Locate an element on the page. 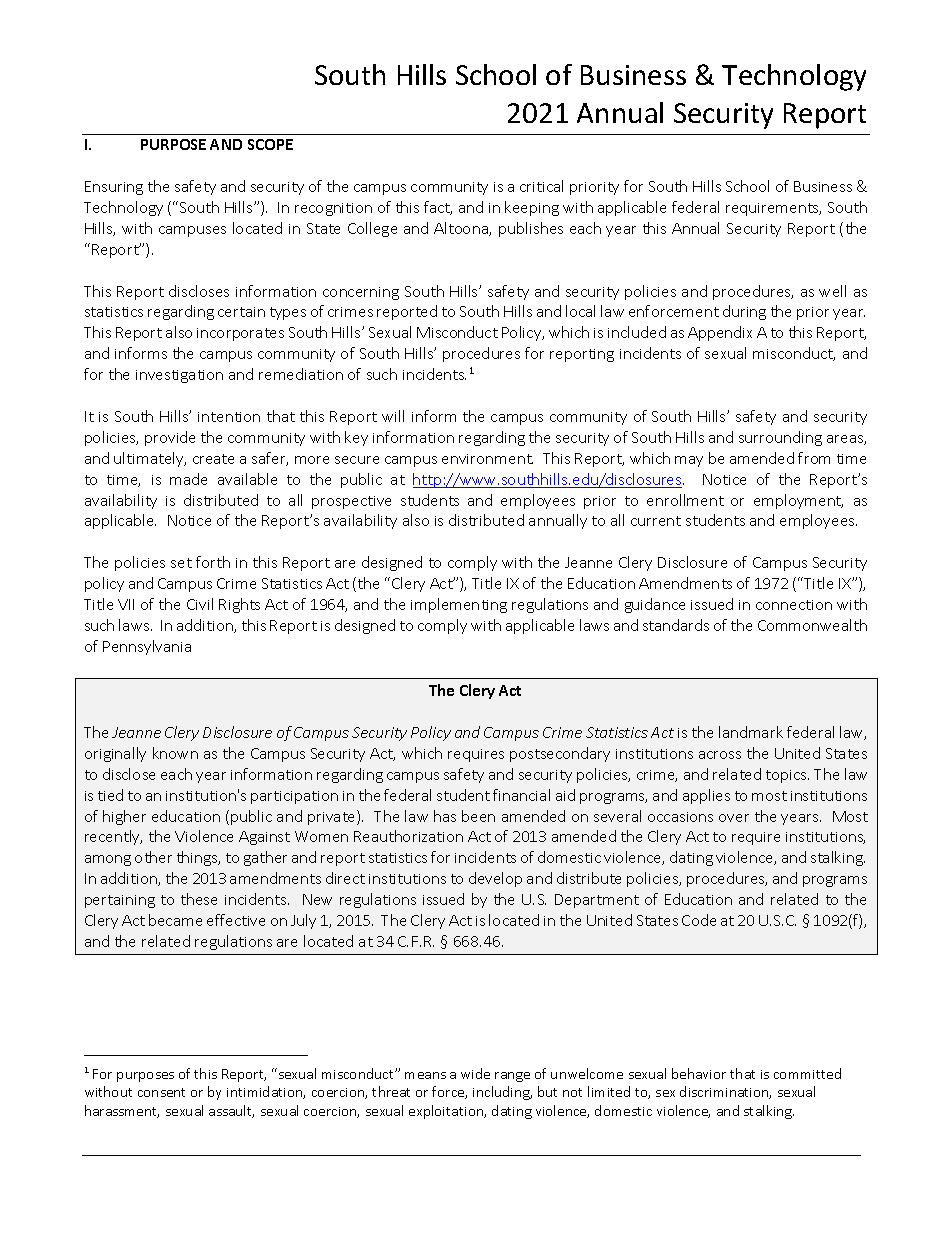  may is located at coordinates (689, 461).
